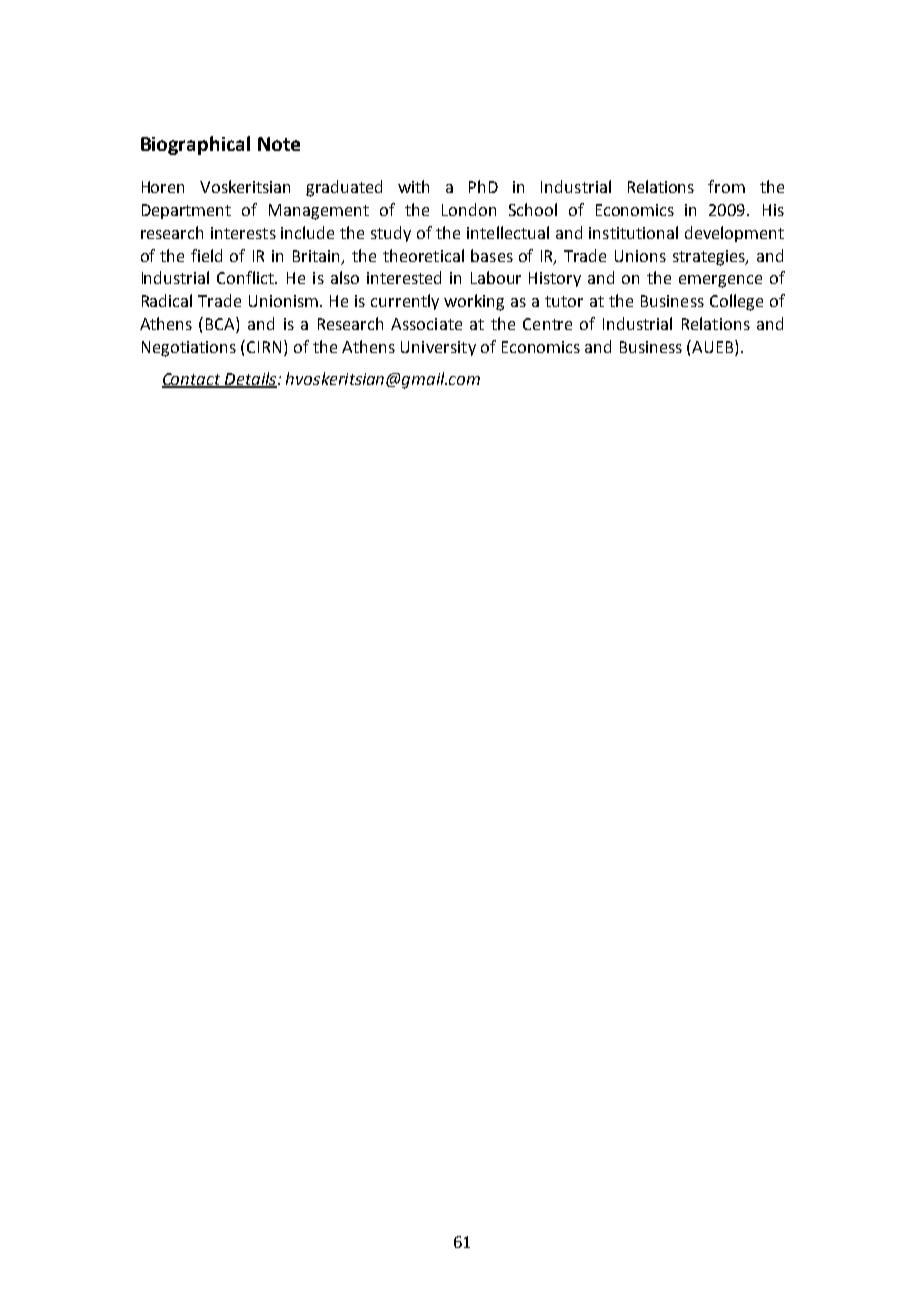  What do you see at coordinates (195, 145) in the screenshot?
I see `Biographical` at bounding box center [195, 145].
